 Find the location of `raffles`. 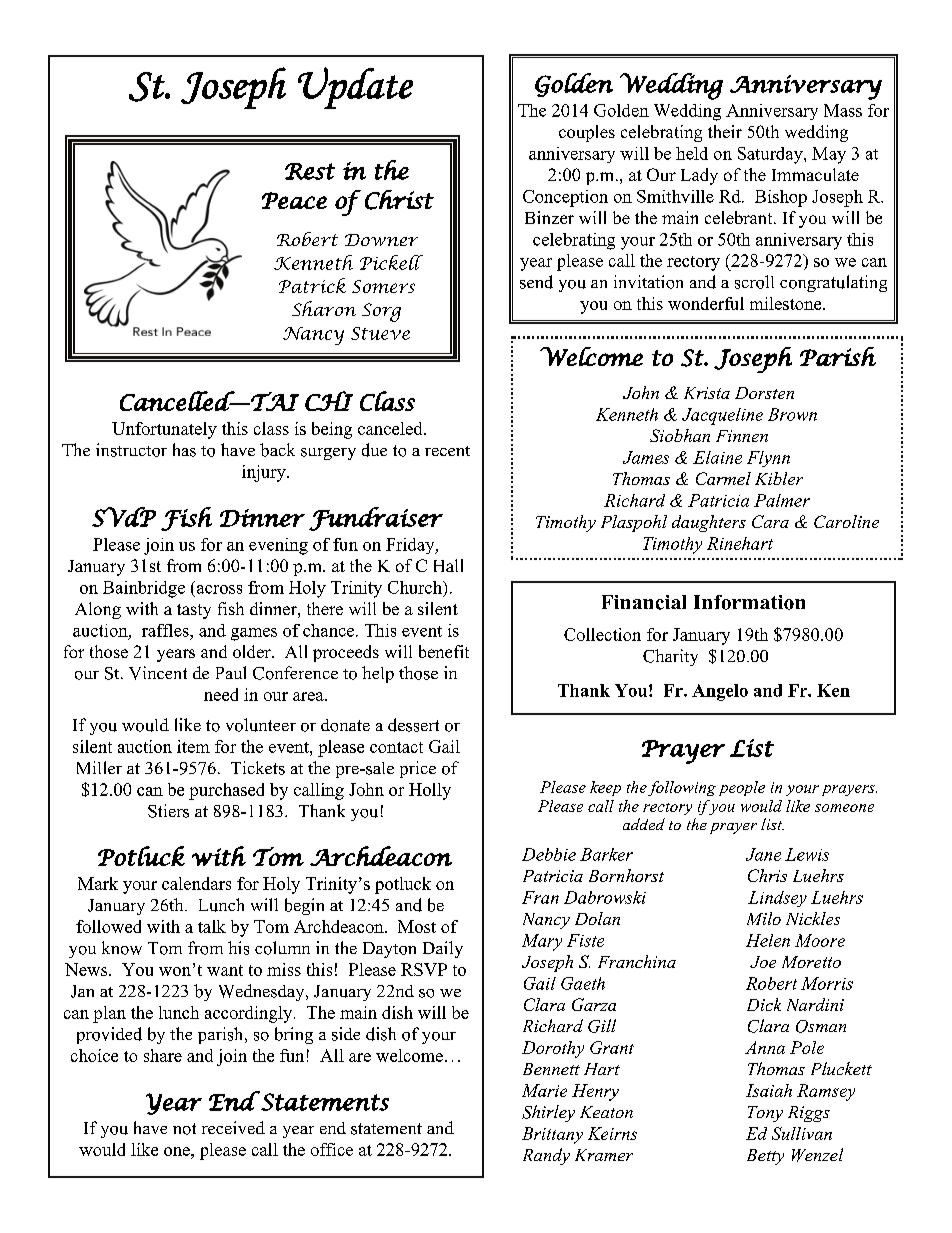

raffles is located at coordinates (166, 630).
